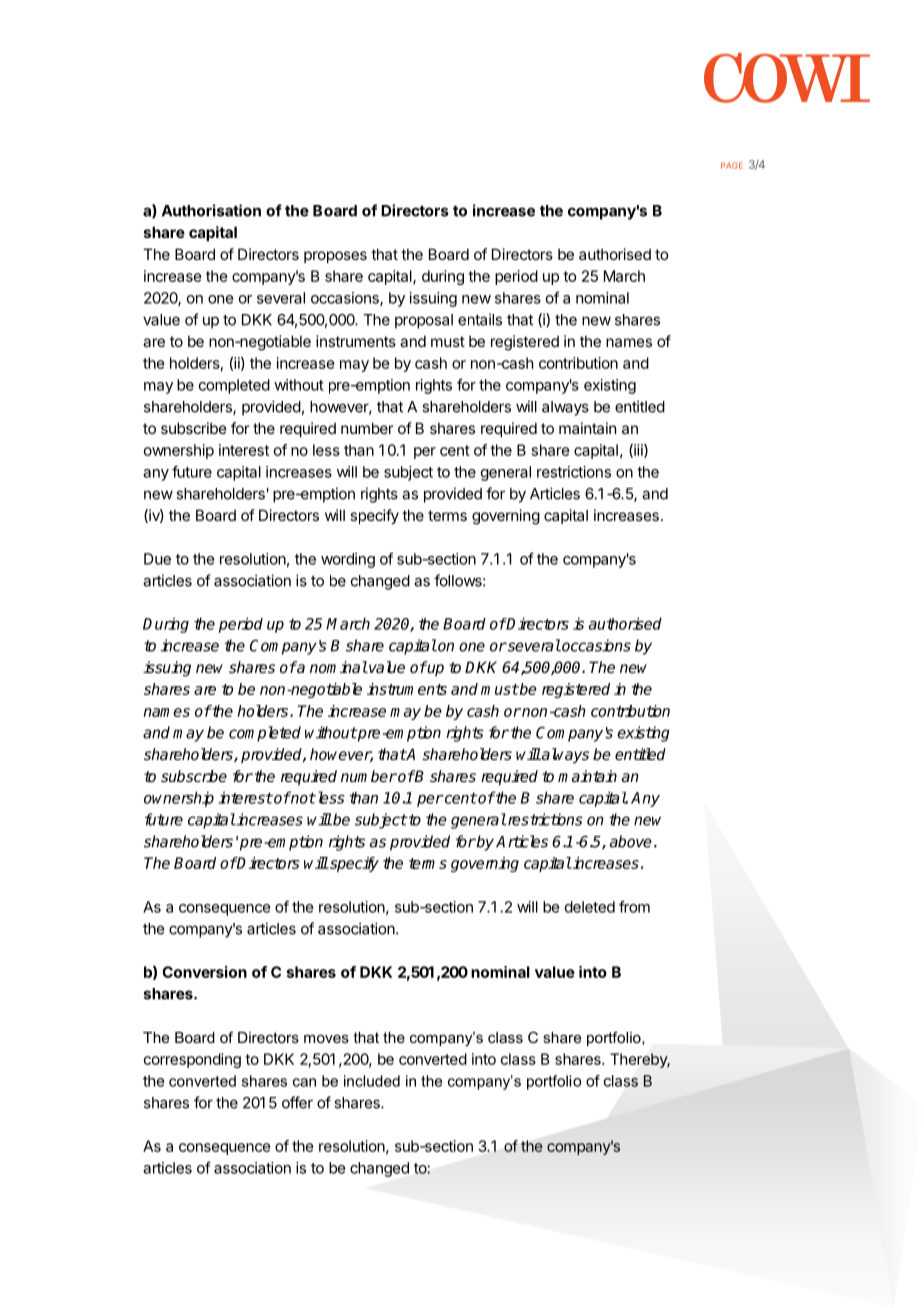 This screenshot has height=1308, width=924. I want to click on corresponding, so click(192, 1060).
